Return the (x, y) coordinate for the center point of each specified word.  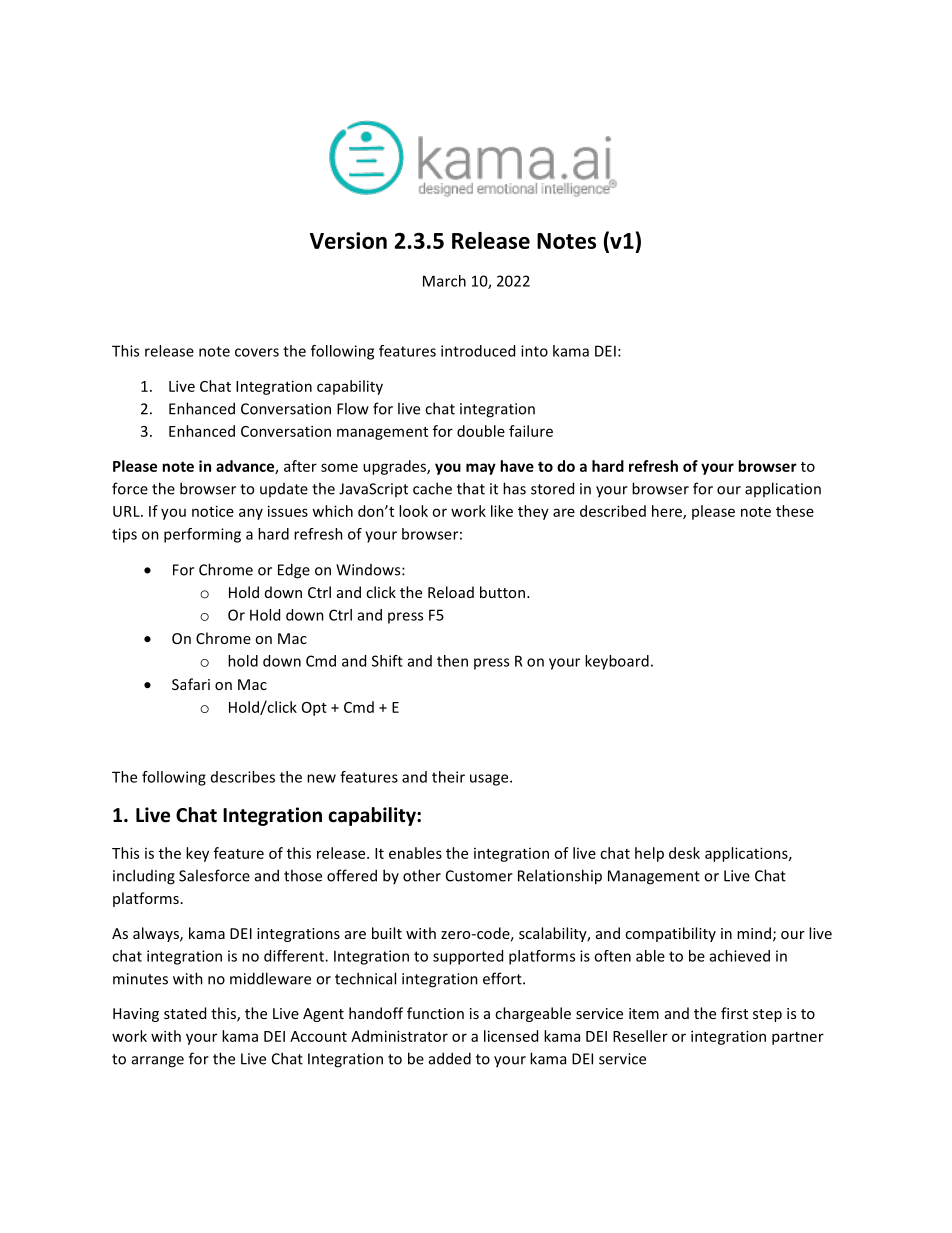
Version (348, 240)
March (444, 281)
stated (185, 1013)
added (450, 1058)
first (734, 1013)
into (534, 351)
